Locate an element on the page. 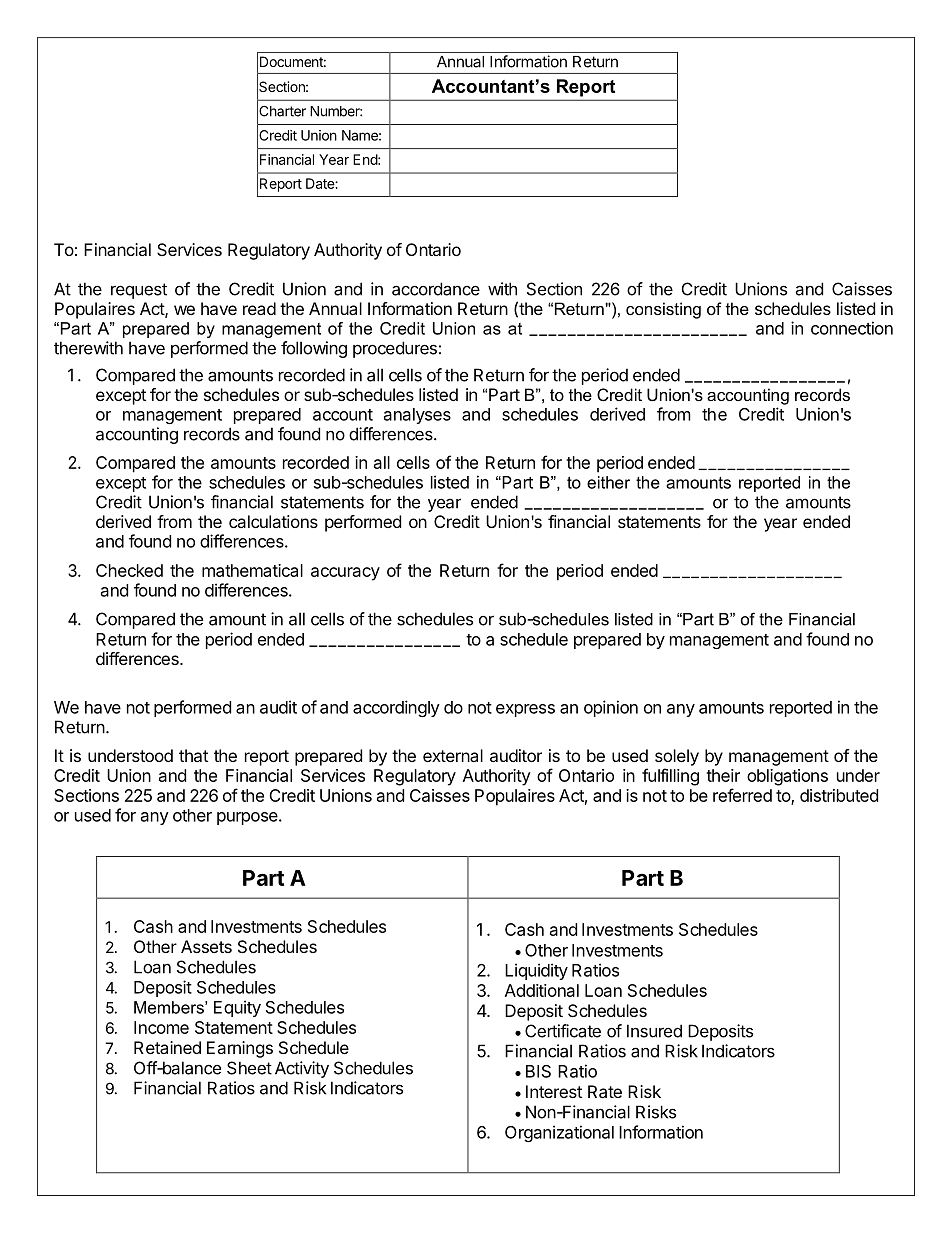 The width and height of the document is (952, 1233). accordance is located at coordinates (436, 289).
